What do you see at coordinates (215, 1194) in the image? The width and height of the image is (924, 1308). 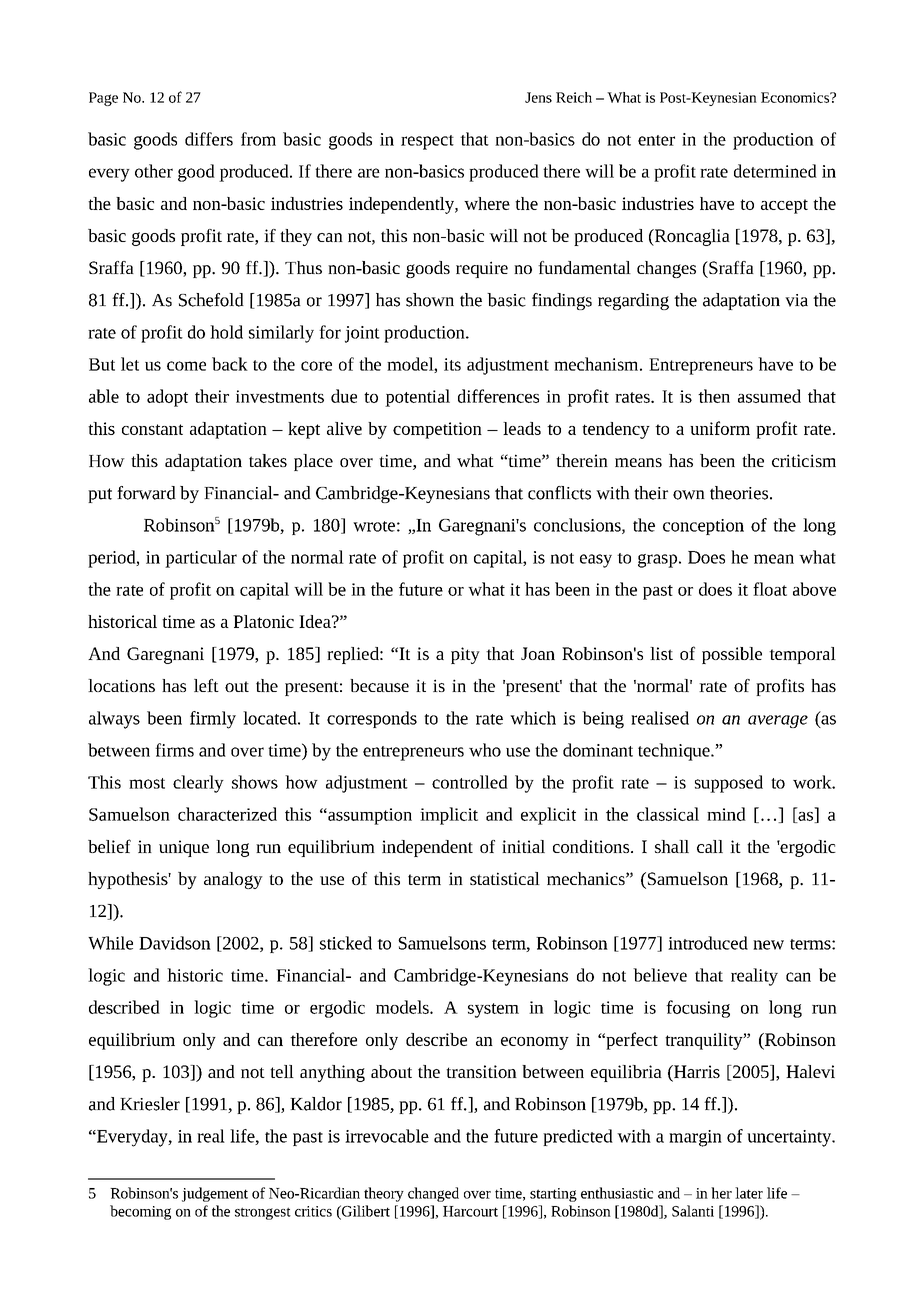 I see `judgement` at bounding box center [215, 1194].
